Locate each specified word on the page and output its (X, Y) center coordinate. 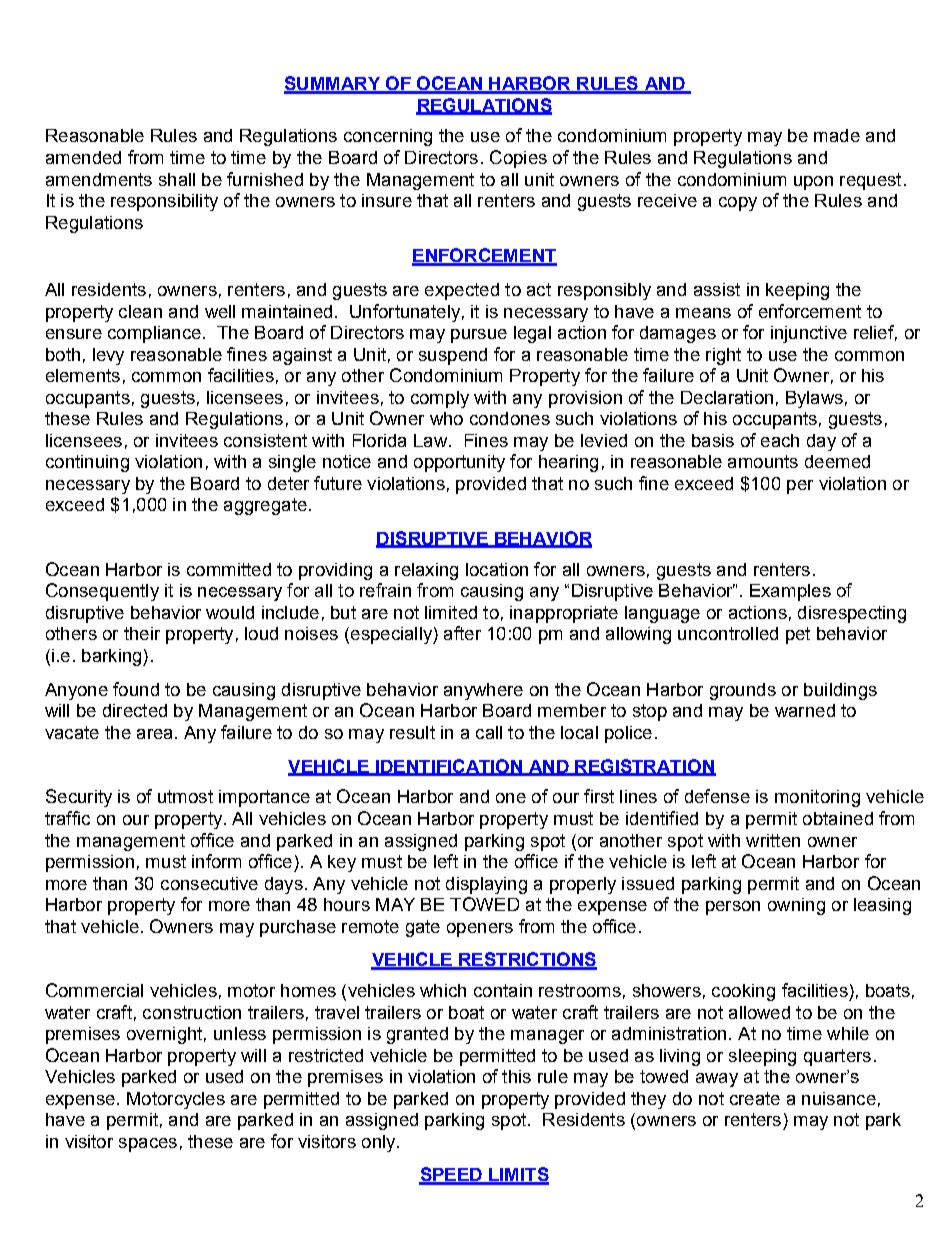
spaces (148, 1145)
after (462, 633)
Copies (518, 159)
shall (177, 179)
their (142, 633)
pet (798, 635)
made (837, 135)
